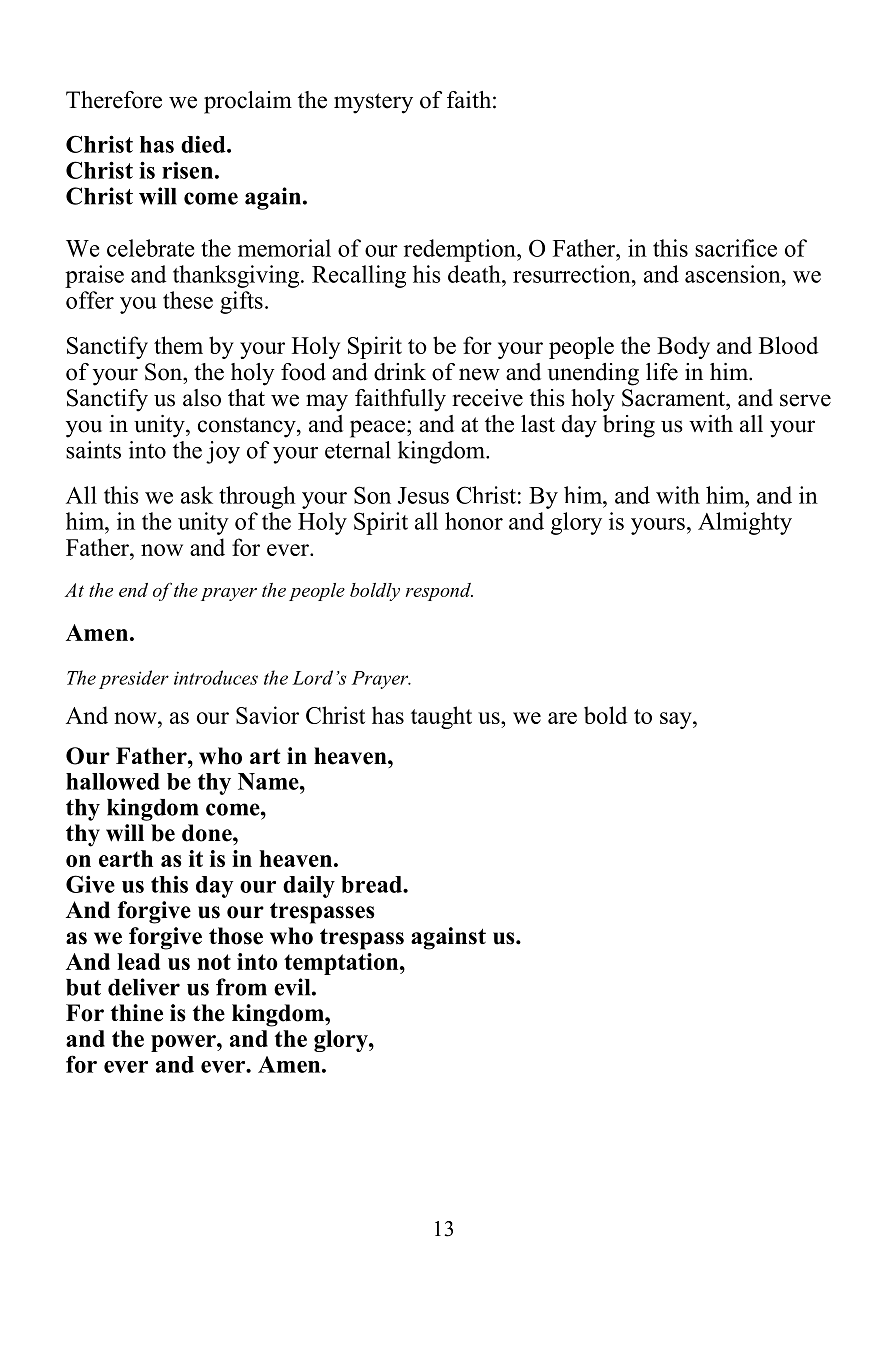 The image size is (887, 1372). I want to click on daily, so click(309, 886).
